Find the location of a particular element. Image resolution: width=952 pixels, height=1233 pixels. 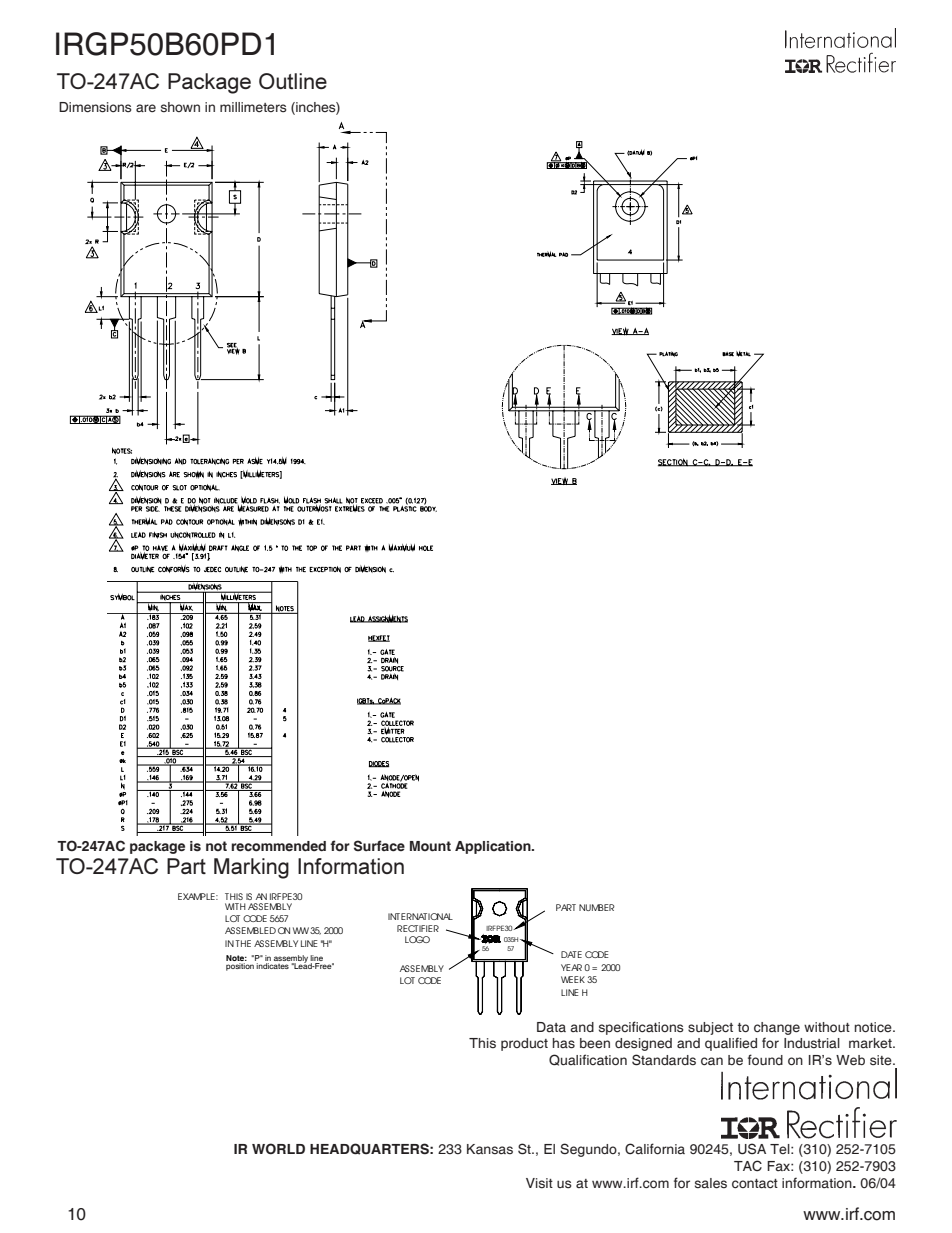

Mount is located at coordinates (430, 846).
